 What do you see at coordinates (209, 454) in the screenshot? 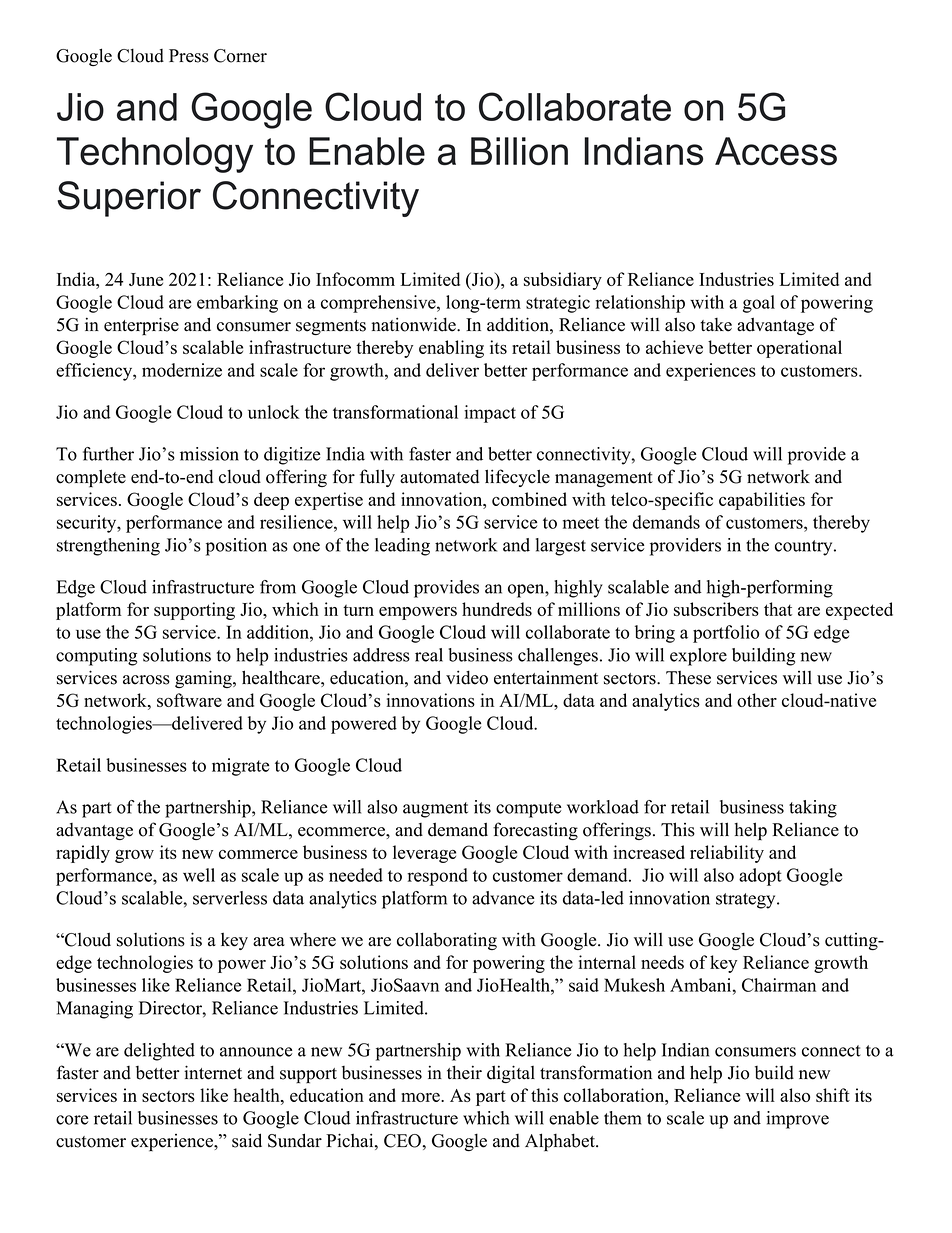
I see `mission` at bounding box center [209, 454].
